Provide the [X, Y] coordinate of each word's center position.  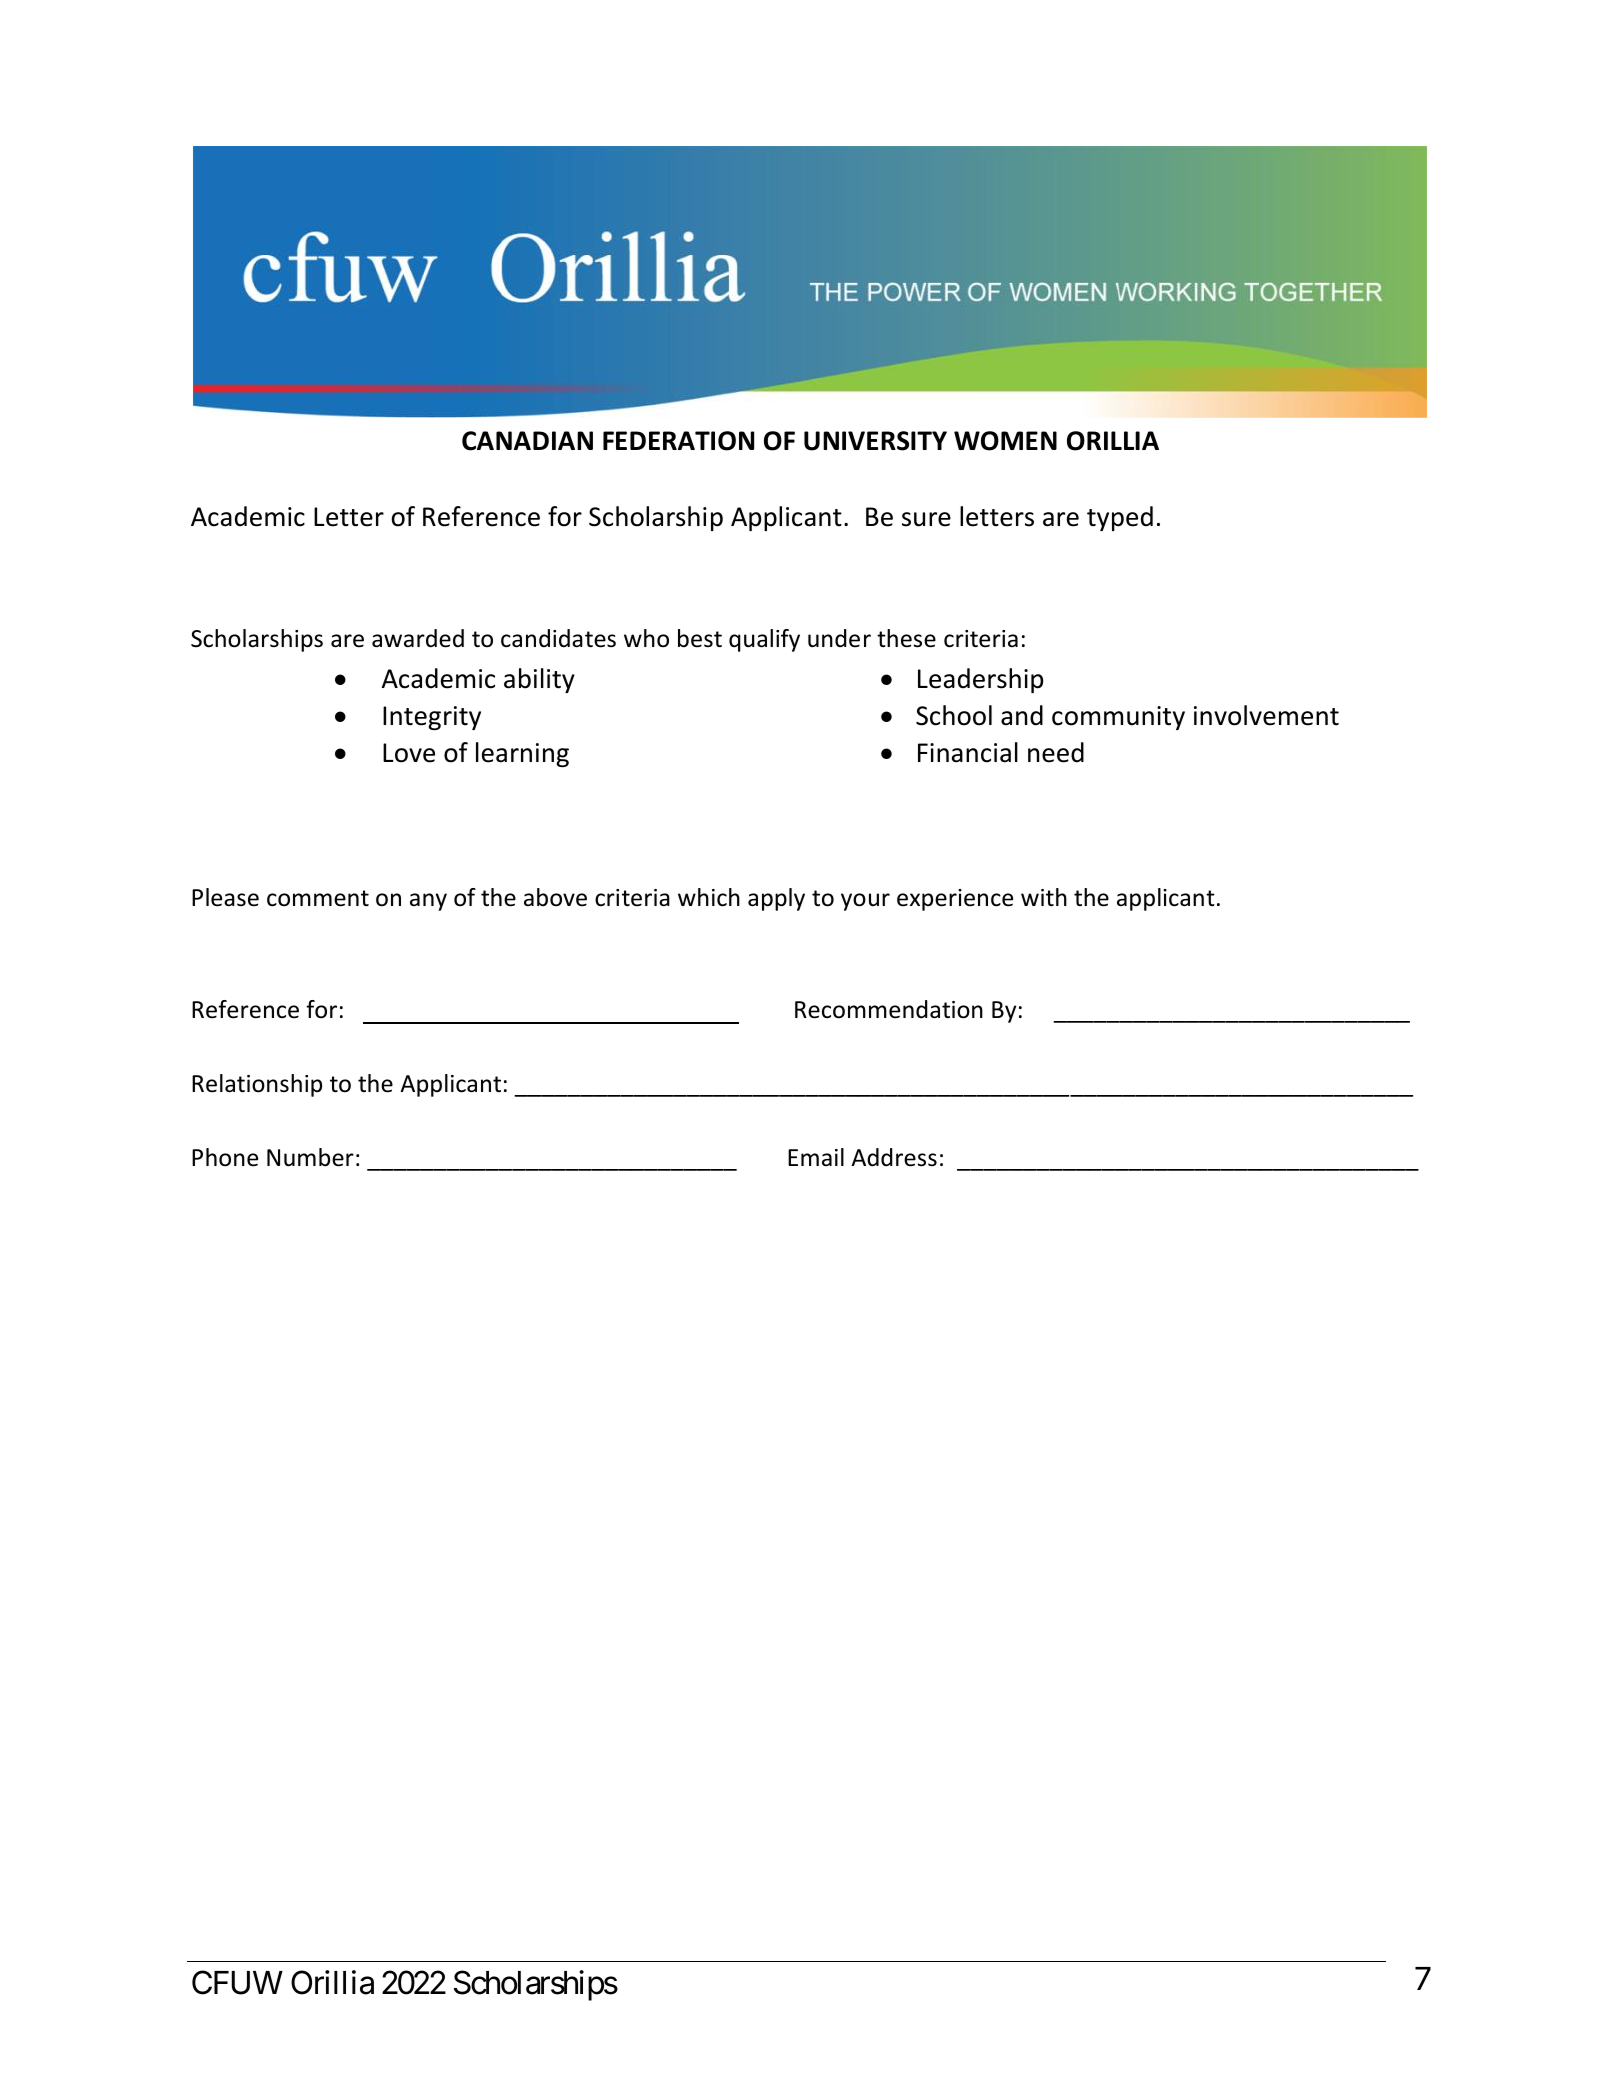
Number [310, 1157]
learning [522, 754]
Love [409, 753]
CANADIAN [527, 441]
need [1056, 752]
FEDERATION [678, 441]
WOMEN [1005, 441]
